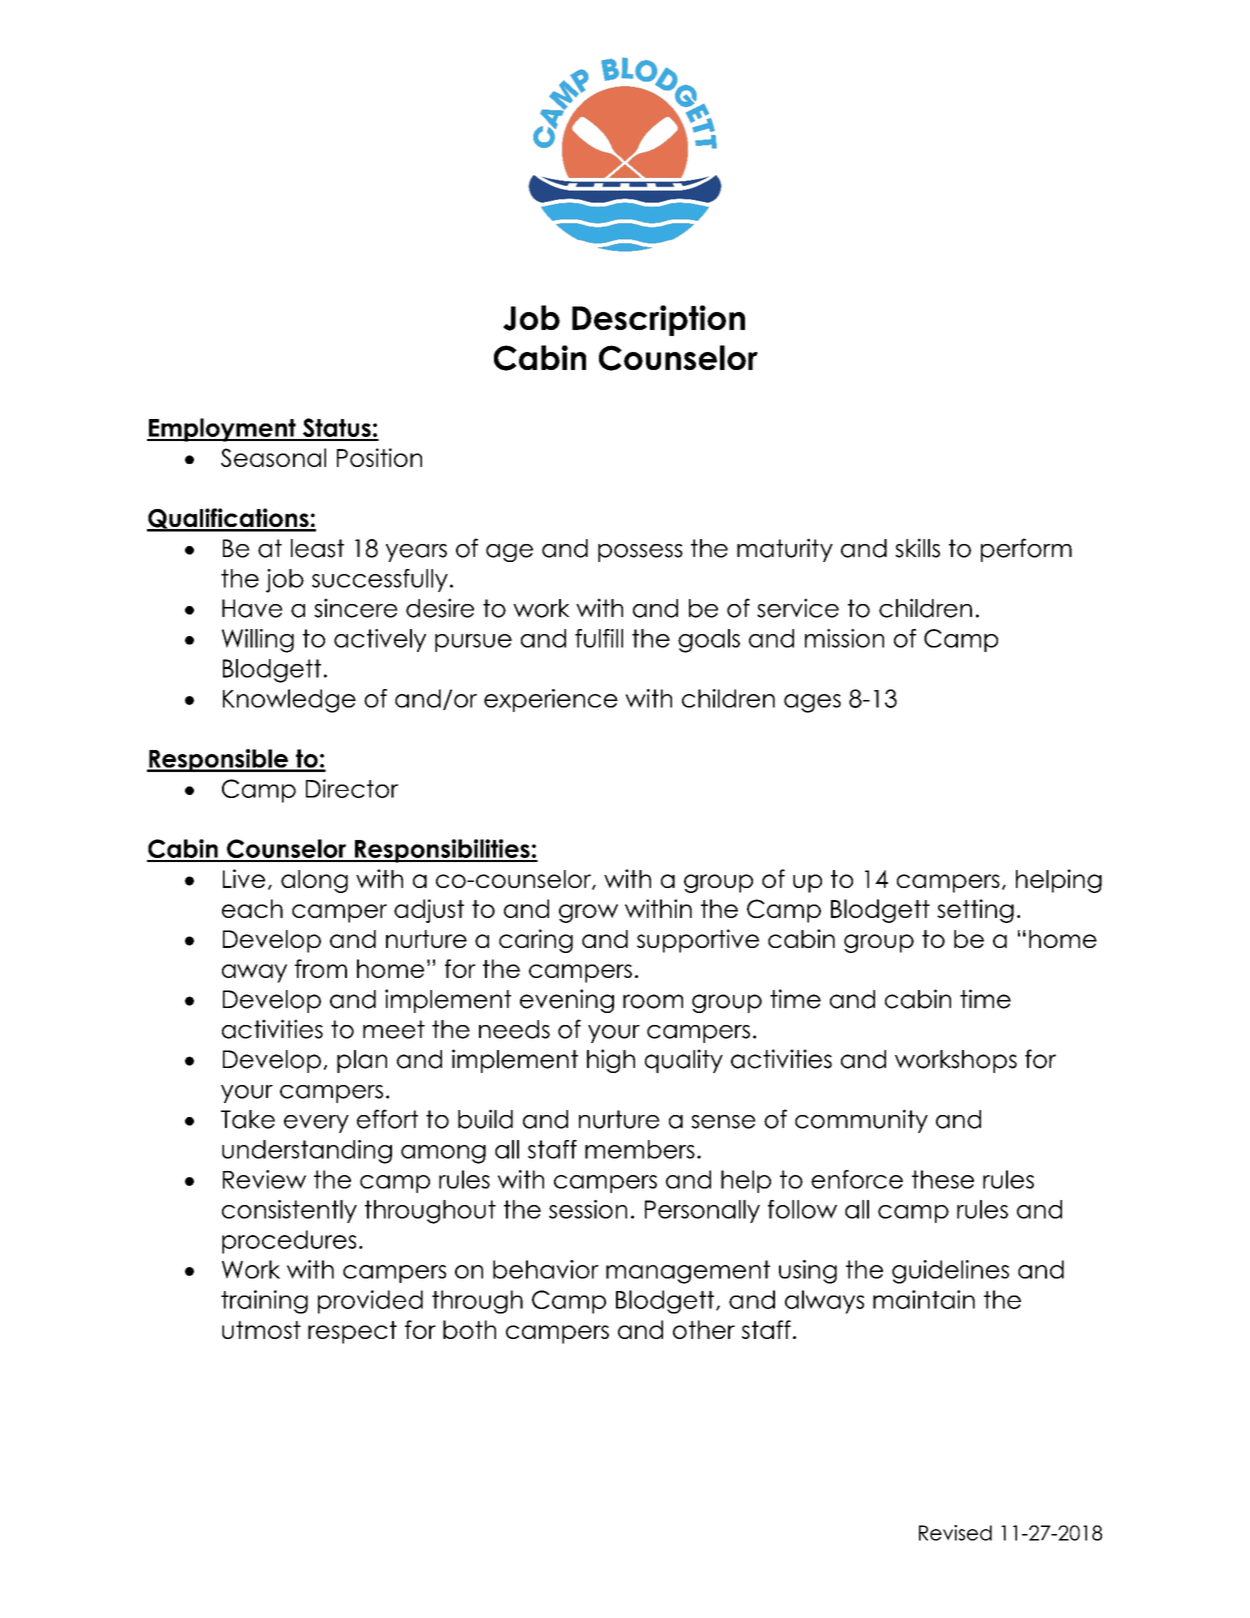  I want to click on every, so click(316, 1124).
